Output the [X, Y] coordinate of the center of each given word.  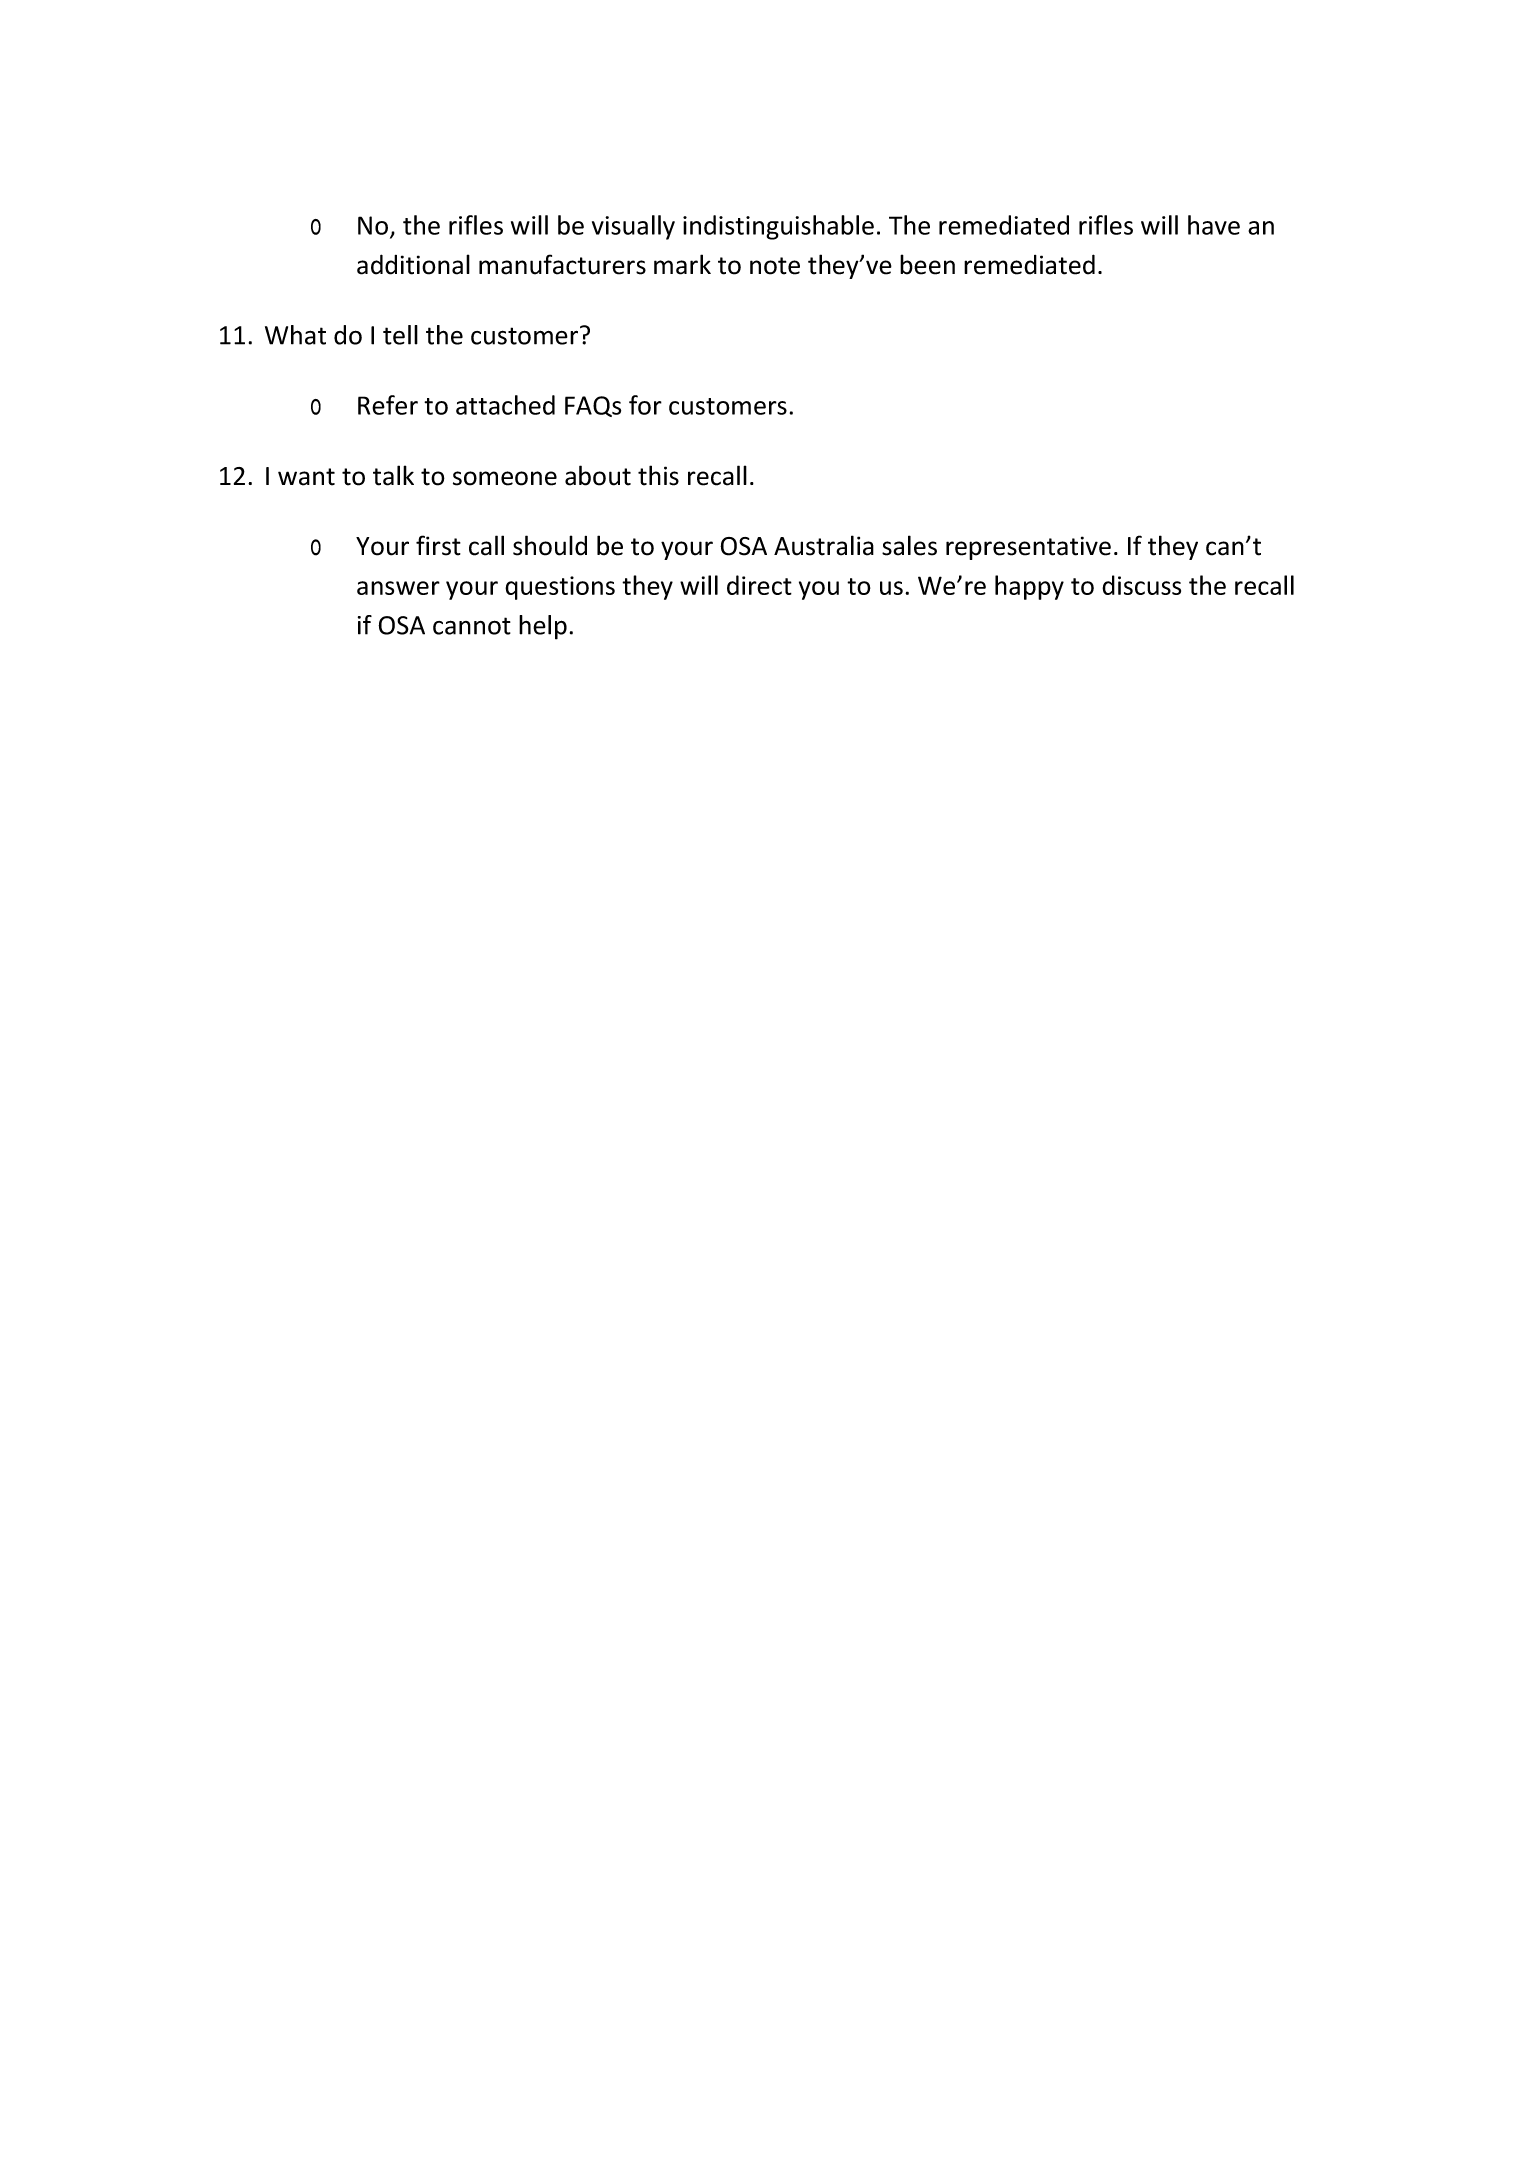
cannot [472, 626]
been [927, 264]
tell [400, 335]
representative [1028, 548]
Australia [824, 545]
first [438, 545]
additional [413, 264]
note [775, 266]
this [658, 475]
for [645, 405]
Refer [388, 405]
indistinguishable [778, 227]
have [1214, 225]
